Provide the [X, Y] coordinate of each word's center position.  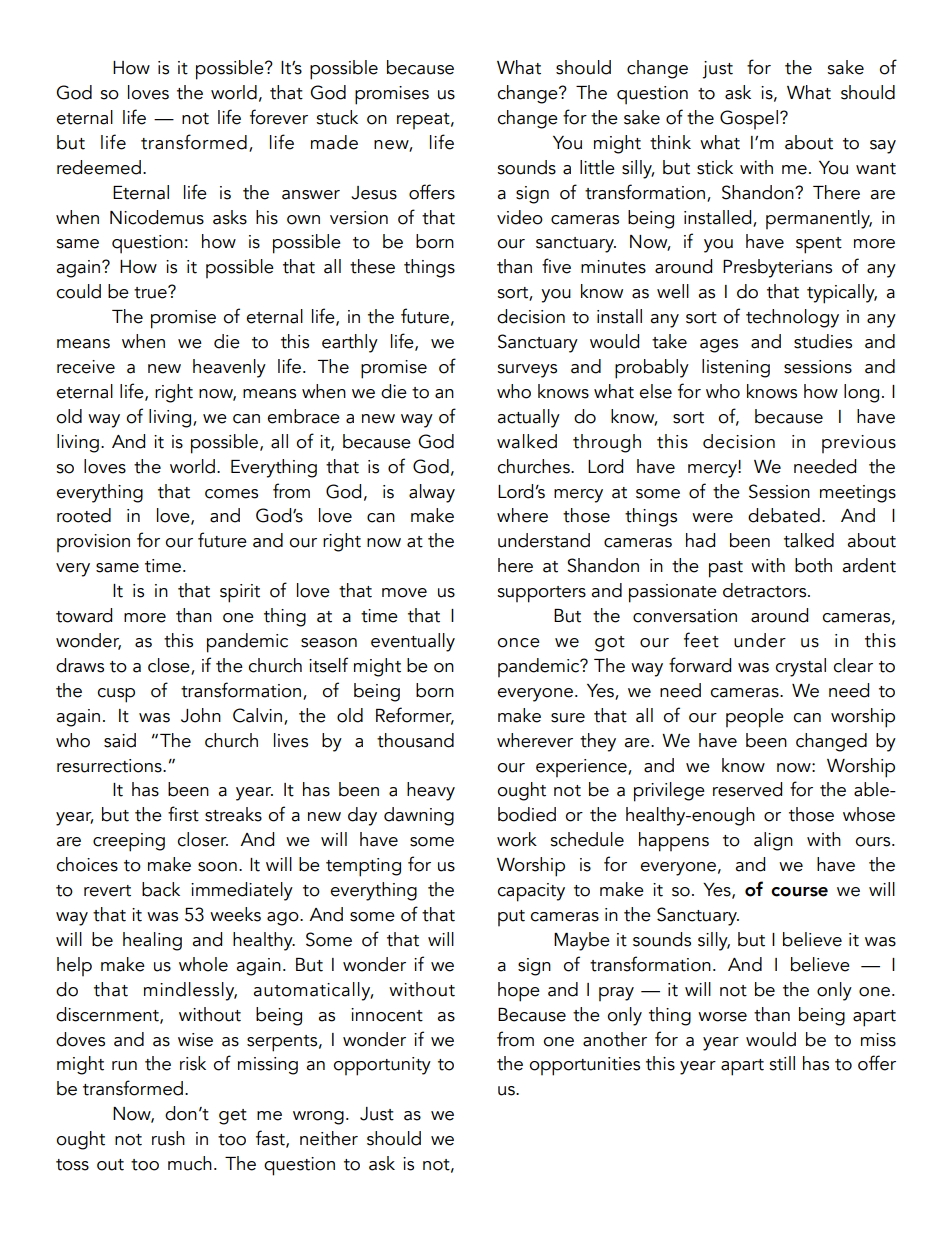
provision [93, 543]
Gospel [749, 119]
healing [152, 941]
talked [809, 540]
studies [823, 341]
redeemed [99, 167]
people [755, 718]
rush [168, 1138]
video [520, 217]
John [201, 715]
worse [722, 1017]
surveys [527, 371]
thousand [415, 740]
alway [432, 493]
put [511, 918]
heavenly [229, 368]
